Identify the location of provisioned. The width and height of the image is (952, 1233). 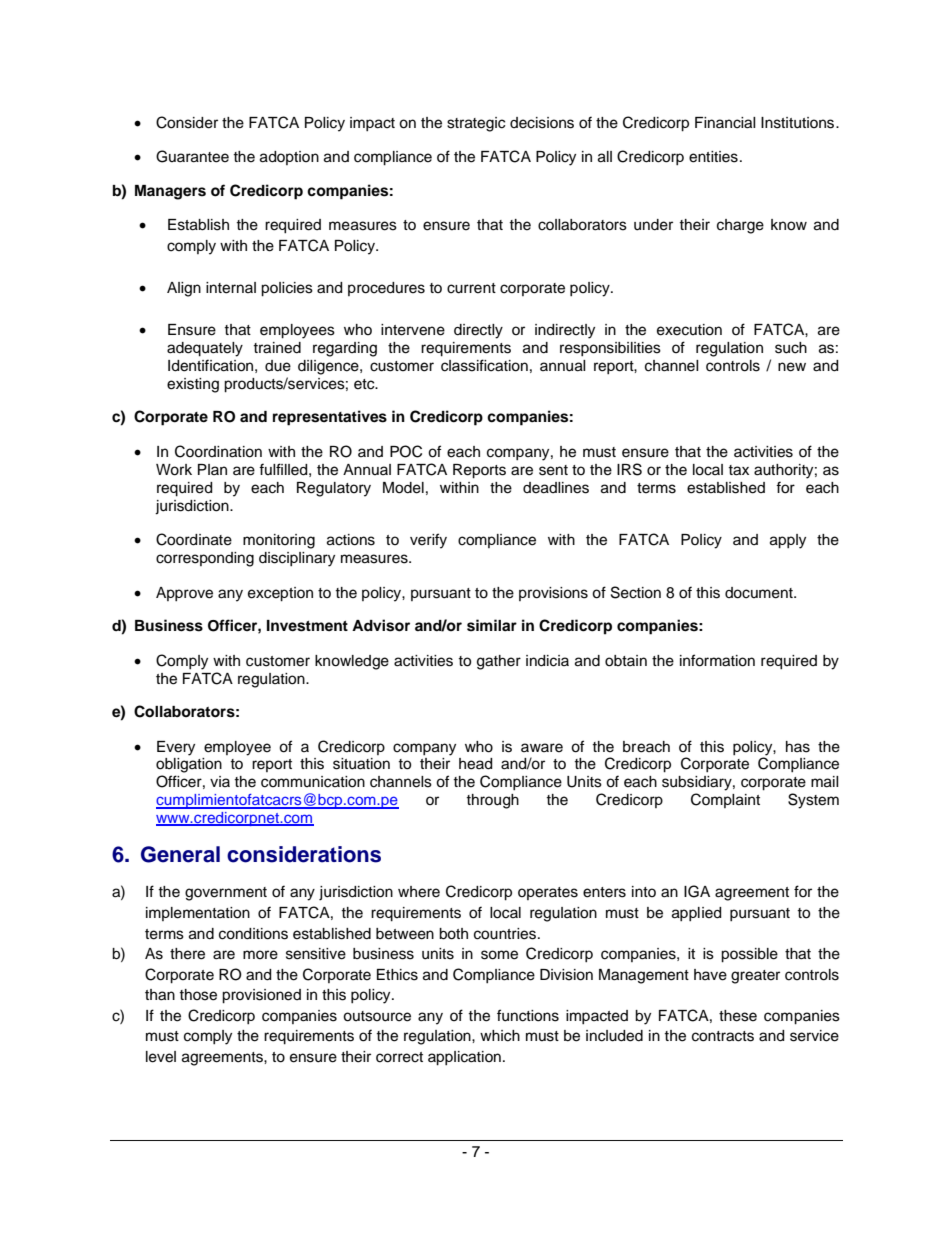
(261, 996).
